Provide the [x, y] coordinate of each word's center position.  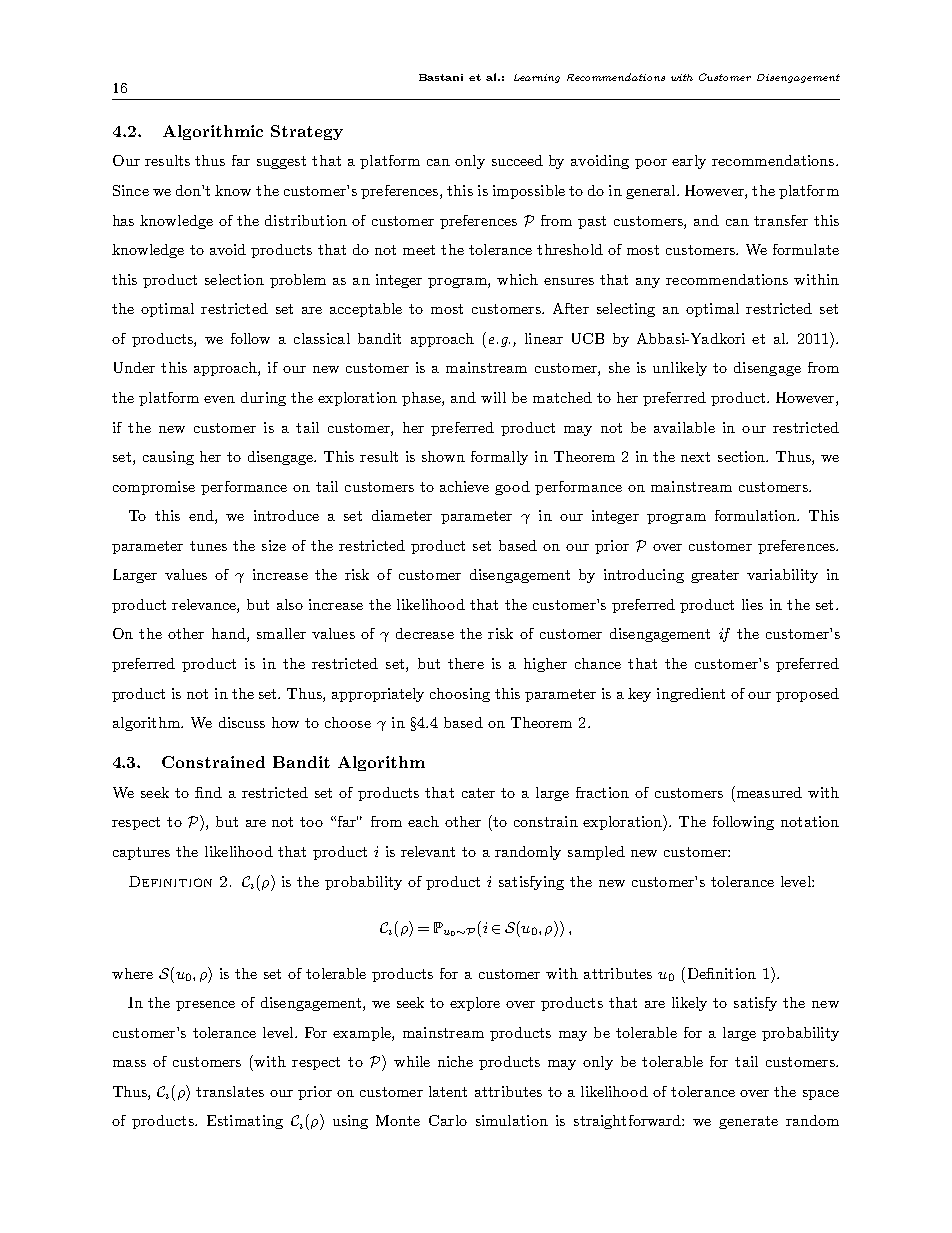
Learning [537, 78]
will [493, 397]
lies [752, 604]
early [689, 162]
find [208, 792]
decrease [425, 633]
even [219, 399]
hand [230, 635]
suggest [281, 162]
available [684, 427]
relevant [428, 851]
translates [230, 1091]
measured [768, 792]
